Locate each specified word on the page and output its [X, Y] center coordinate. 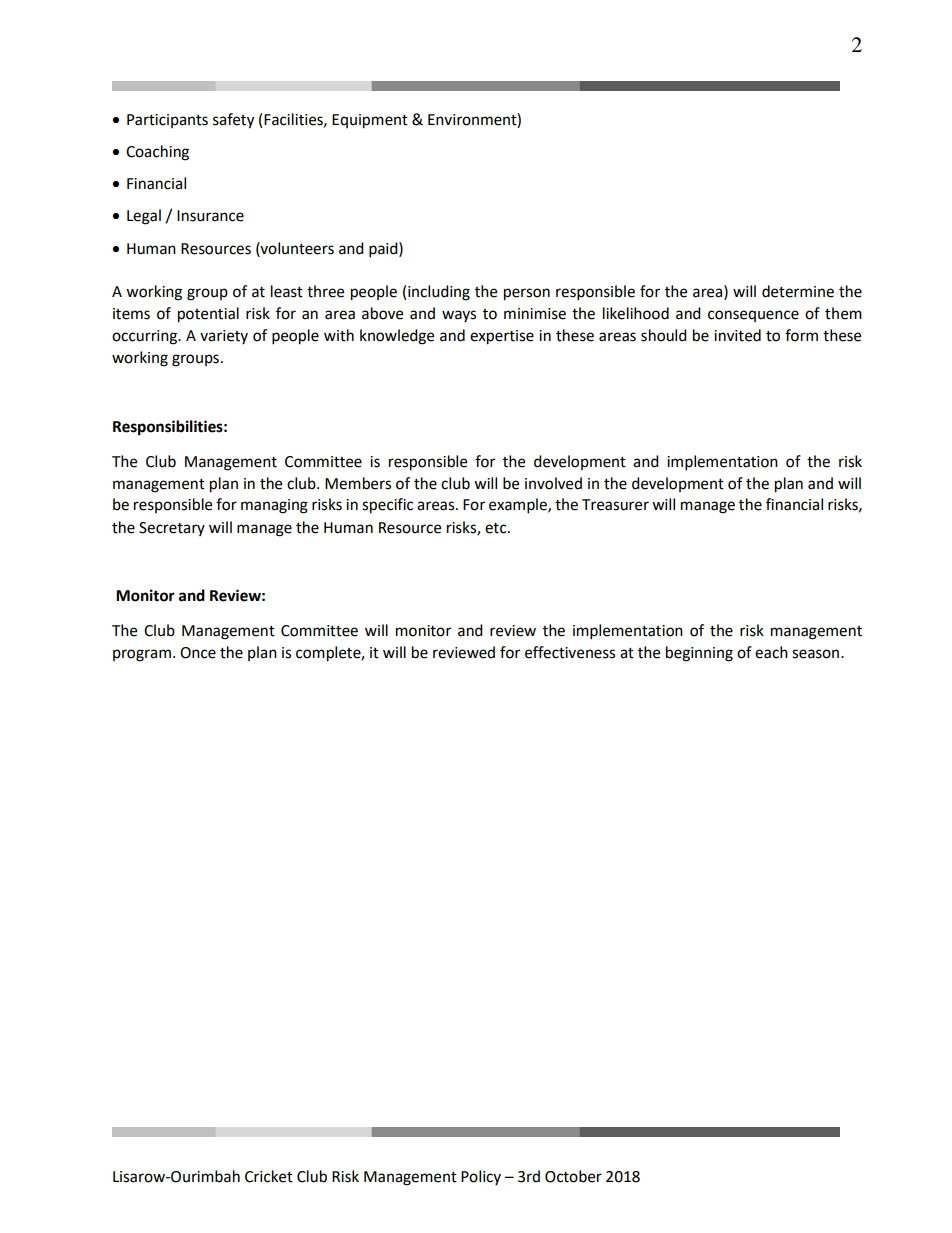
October [573, 1176]
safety [233, 121]
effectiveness [570, 652]
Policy [481, 1177]
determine [798, 291]
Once [198, 653]
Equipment [370, 121]
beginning [699, 654]
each [771, 652]
